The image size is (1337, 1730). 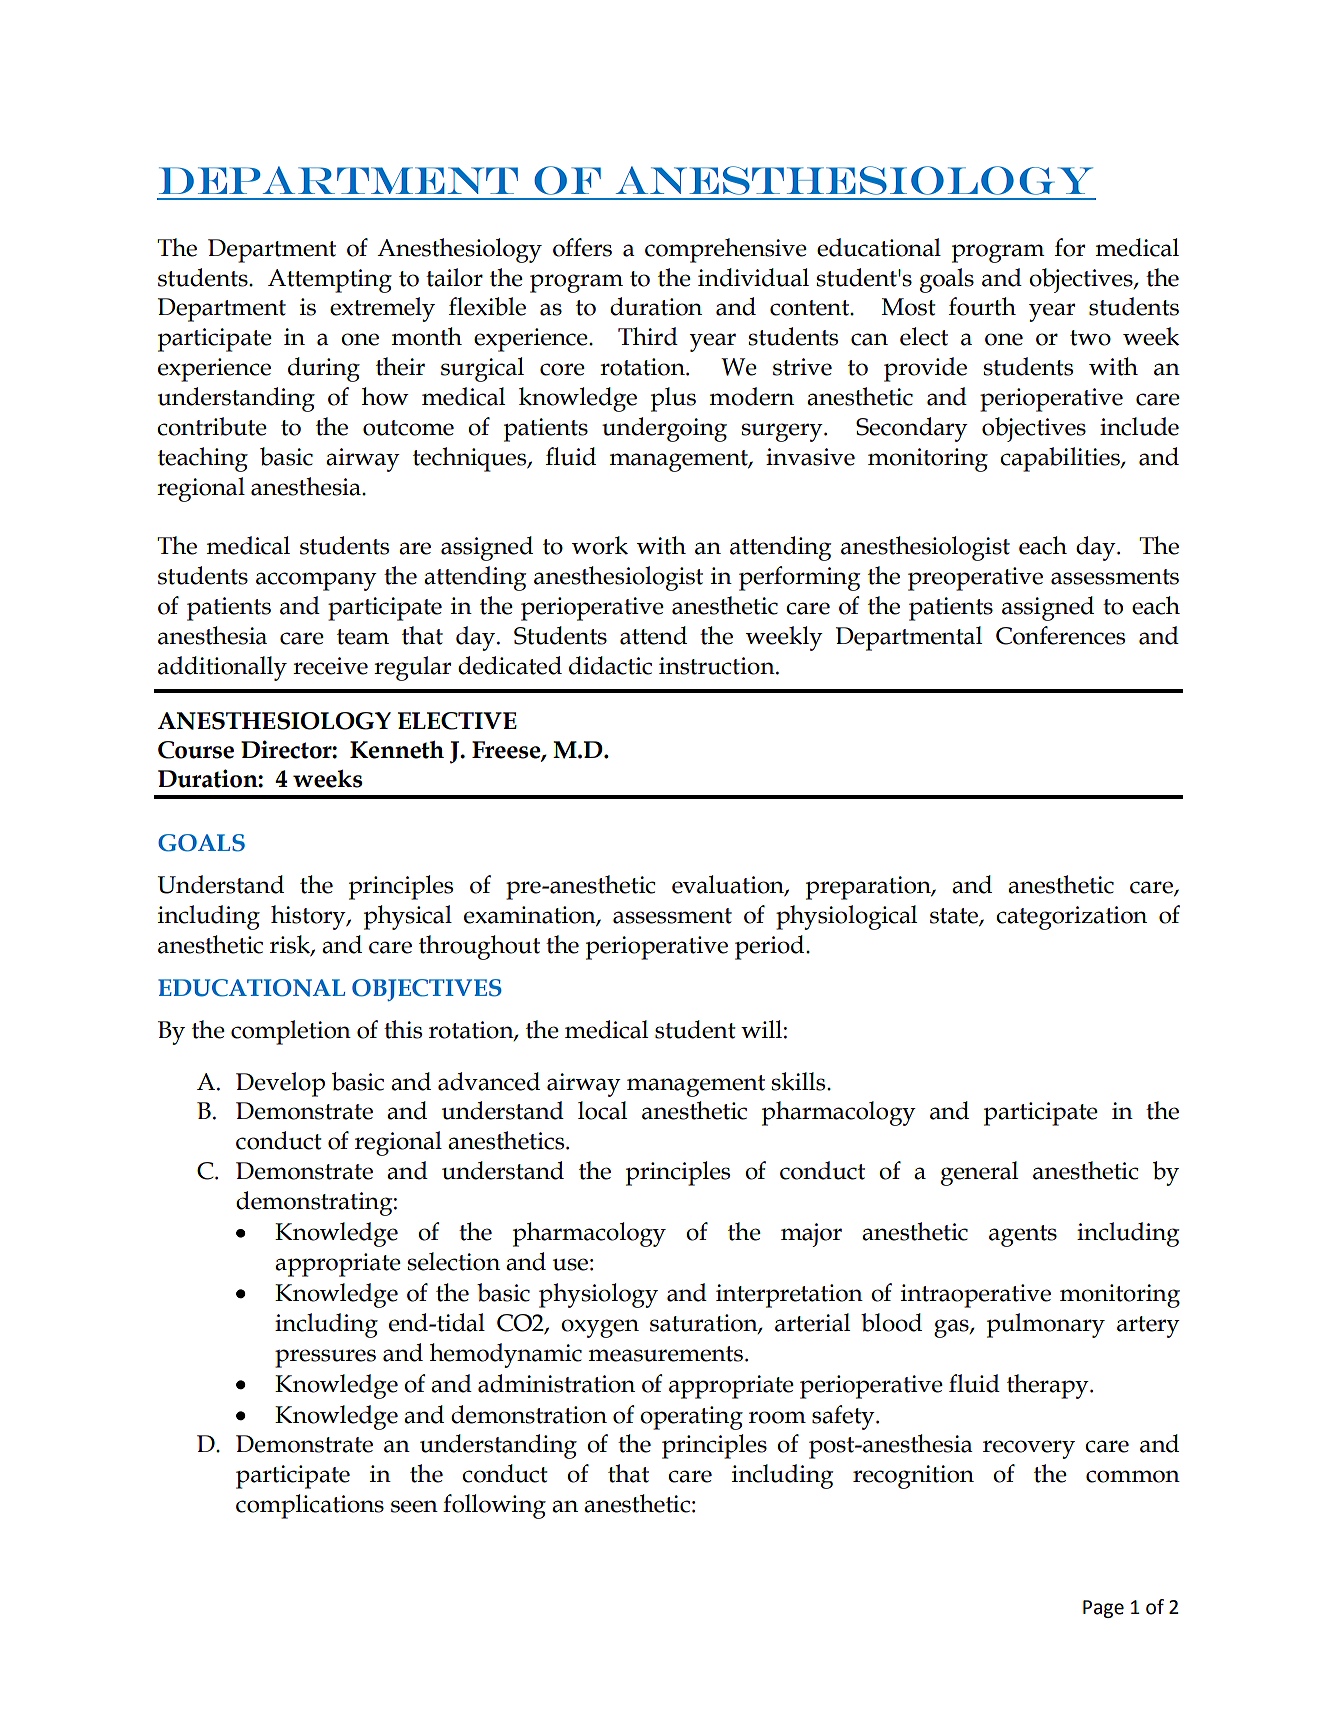 I want to click on instruction, so click(x=718, y=666).
